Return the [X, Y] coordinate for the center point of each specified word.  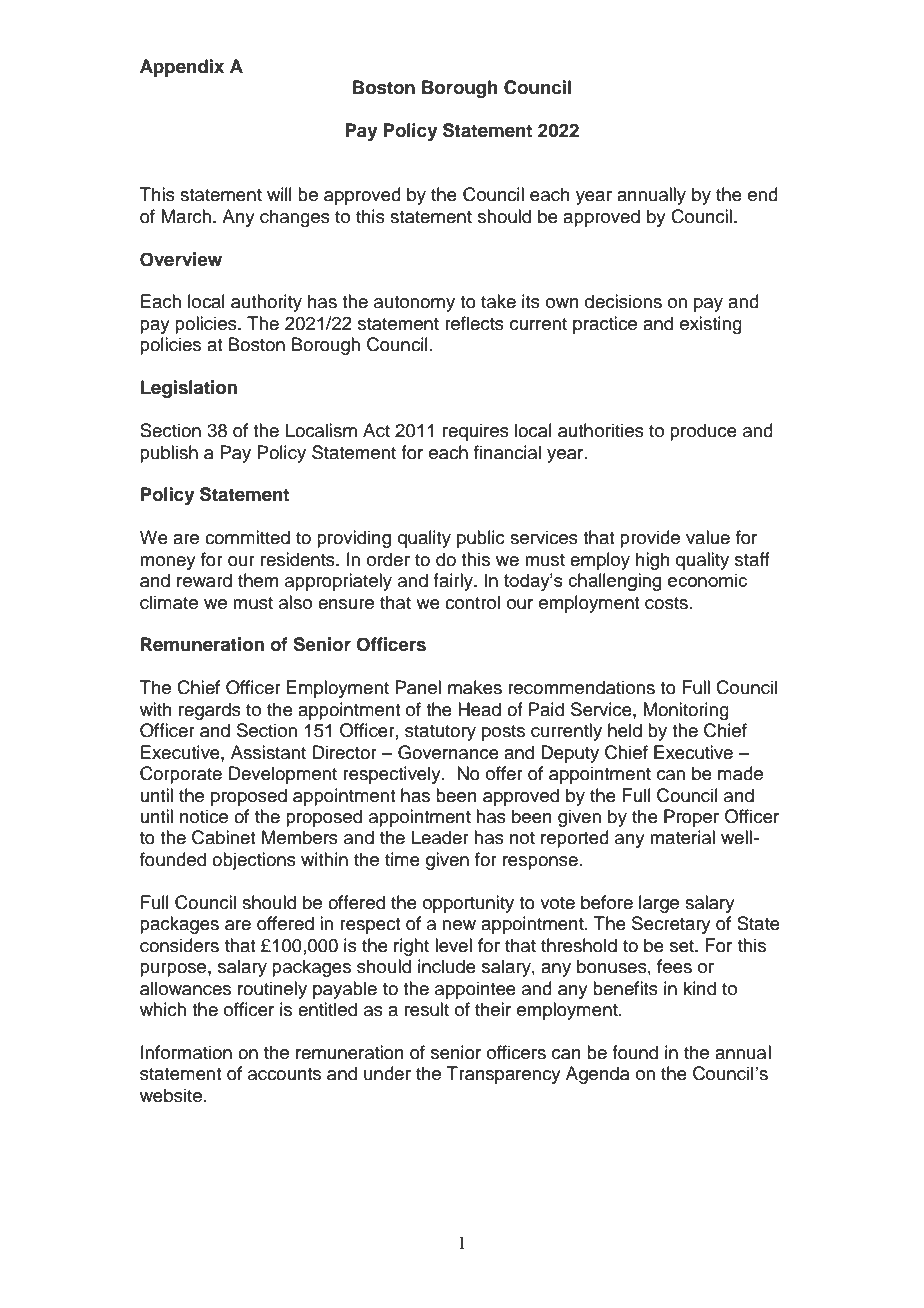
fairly [454, 582]
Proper [691, 818]
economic [707, 580]
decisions [623, 301]
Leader [440, 837]
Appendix [182, 68]
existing [711, 325]
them [258, 580]
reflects [474, 323]
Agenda [598, 1075]
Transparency [504, 1075]
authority [266, 303]
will [279, 194]
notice [204, 816]
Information [186, 1052]
